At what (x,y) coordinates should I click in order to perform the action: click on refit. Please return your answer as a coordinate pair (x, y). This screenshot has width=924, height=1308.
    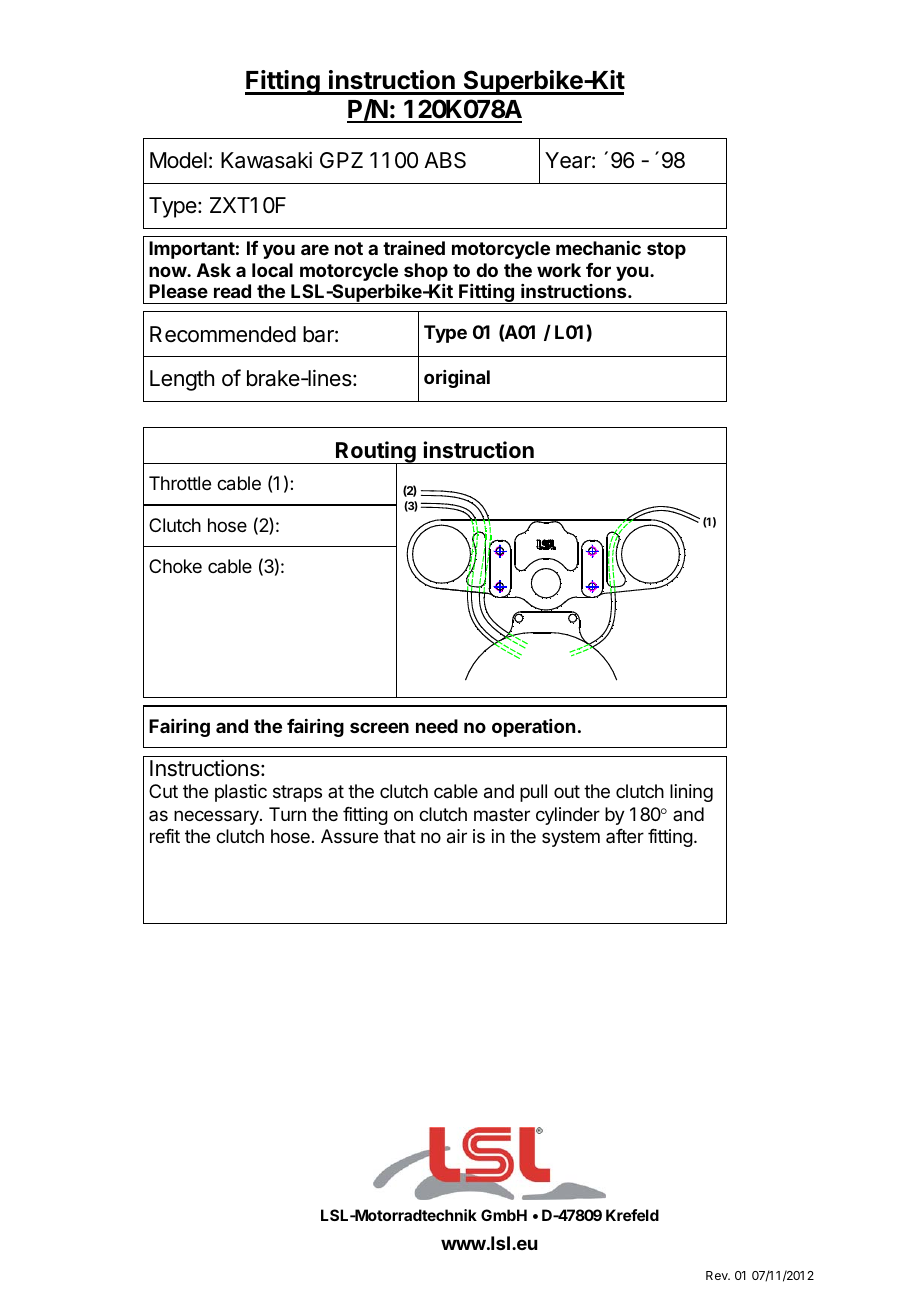
    Looking at the image, I should click on (165, 836).
